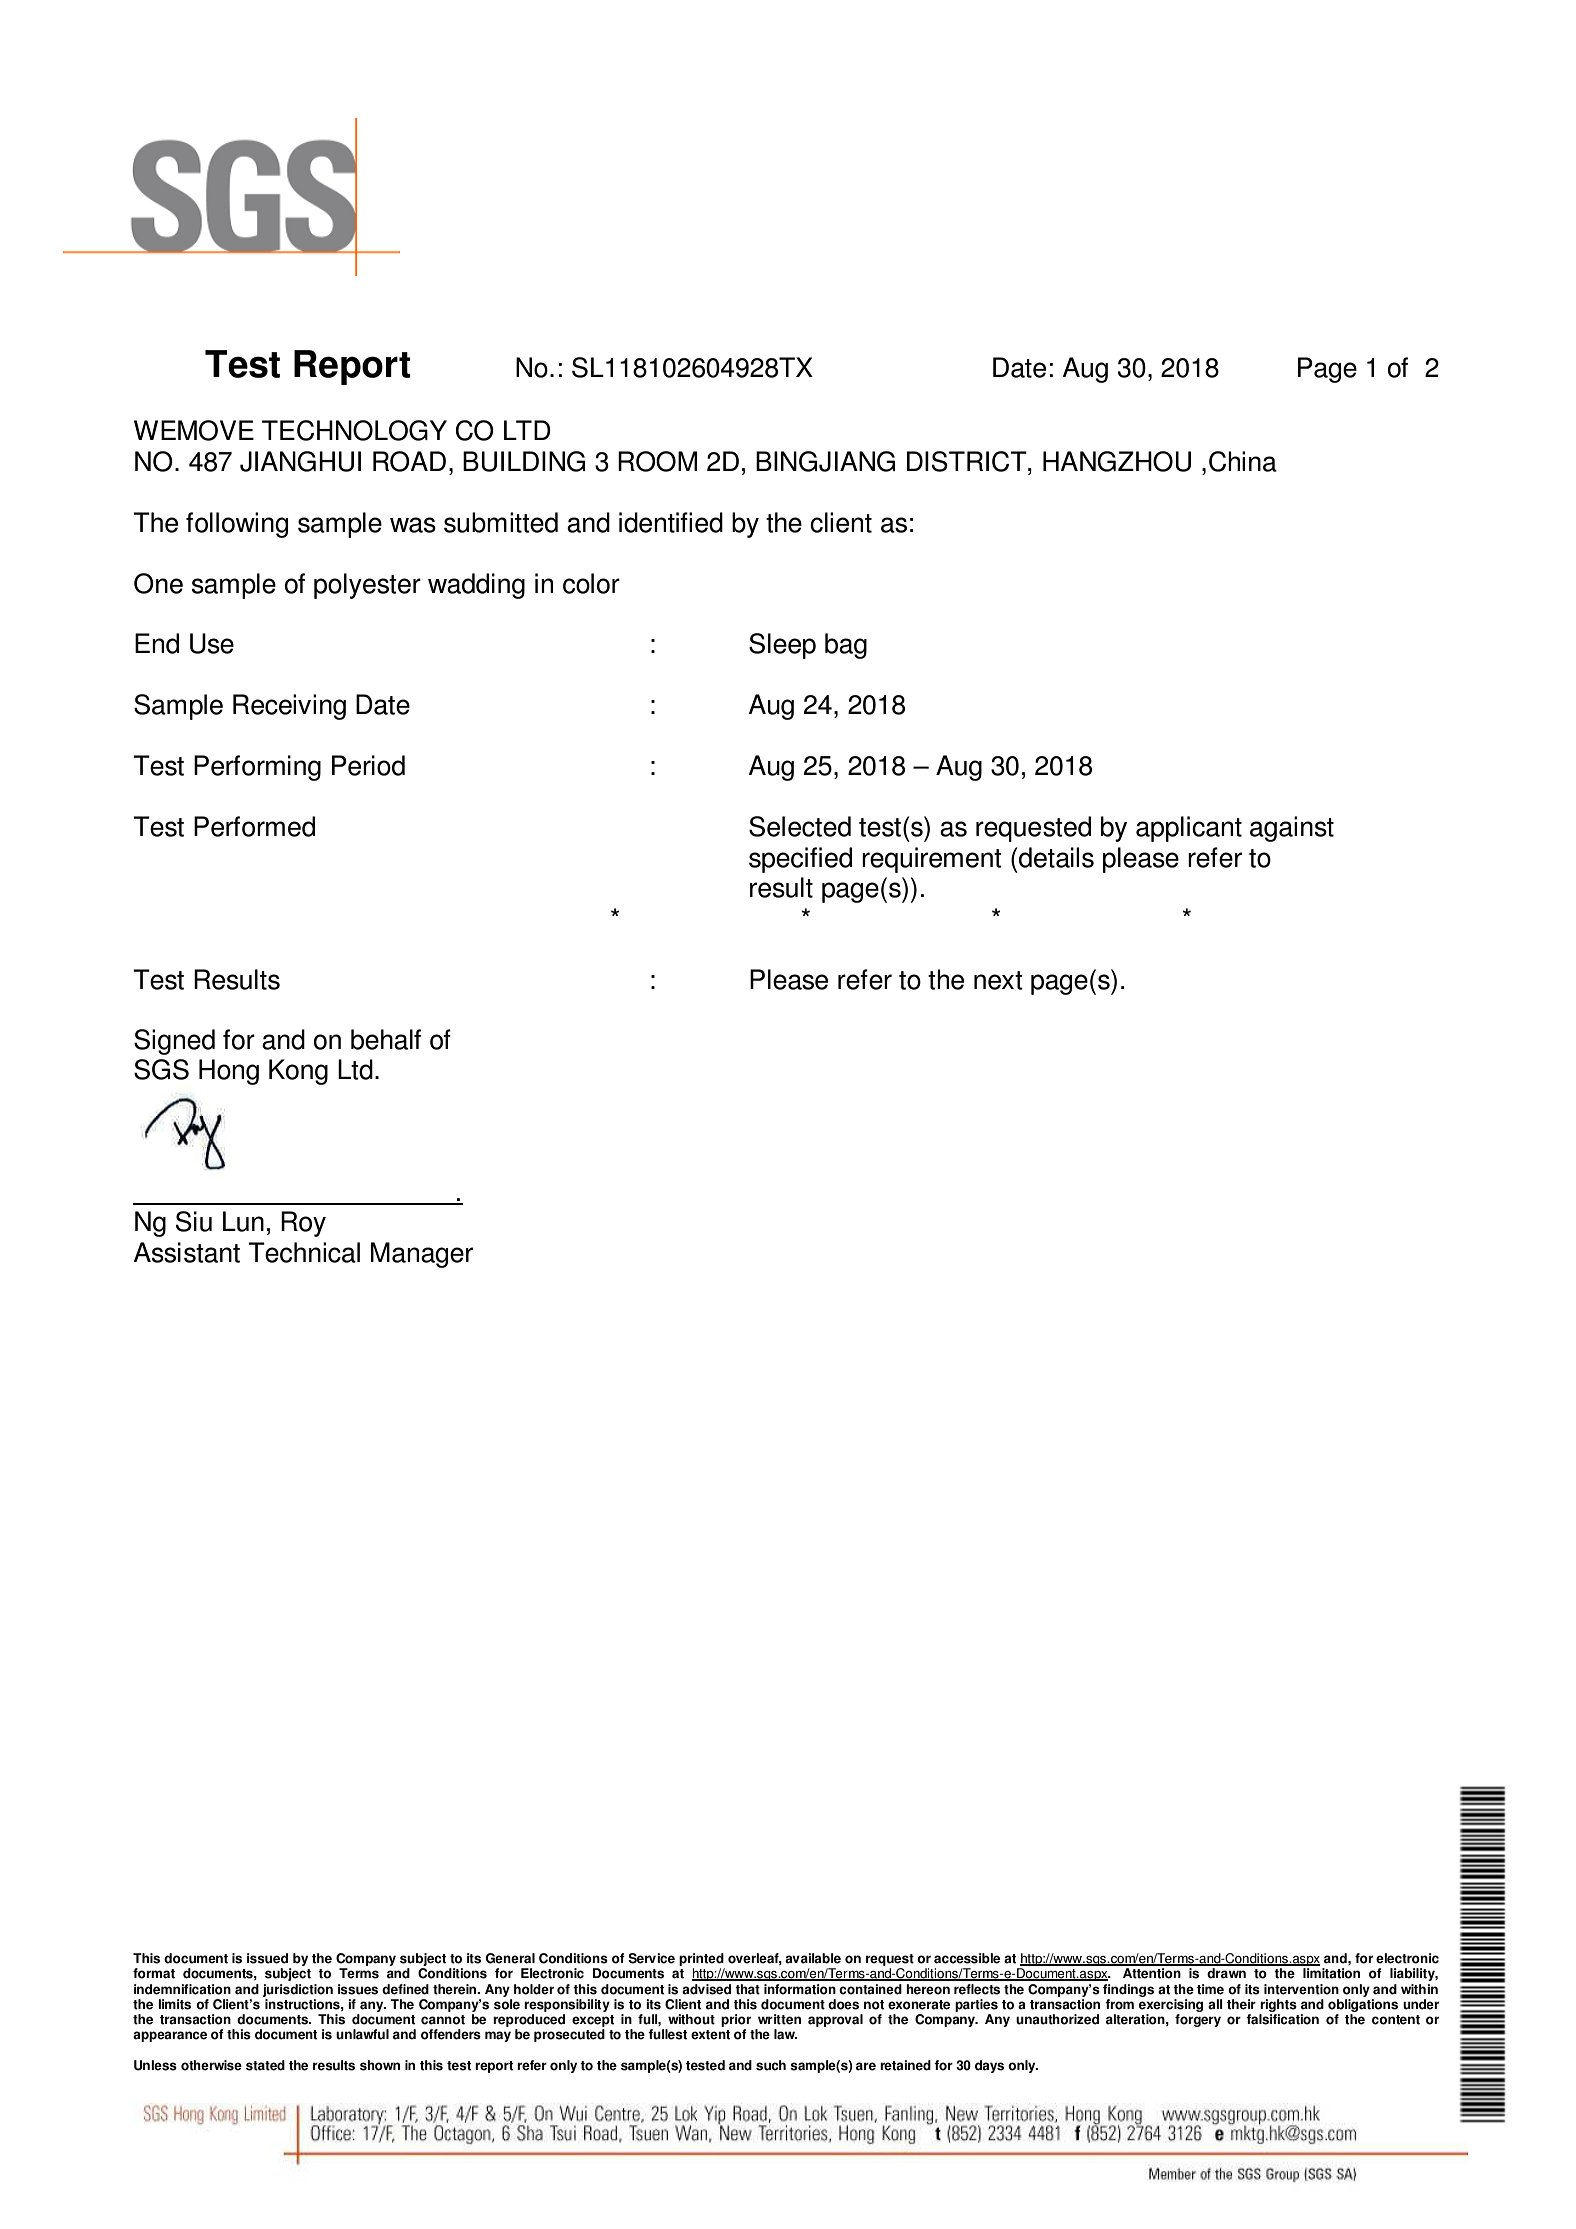 Image resolution: width=1576 pixels, height=2229 pixels. What do you see at coordinates (1282, 2019) in the screenshot?
I see `falsification` at bounding box center [1282, 2019].
